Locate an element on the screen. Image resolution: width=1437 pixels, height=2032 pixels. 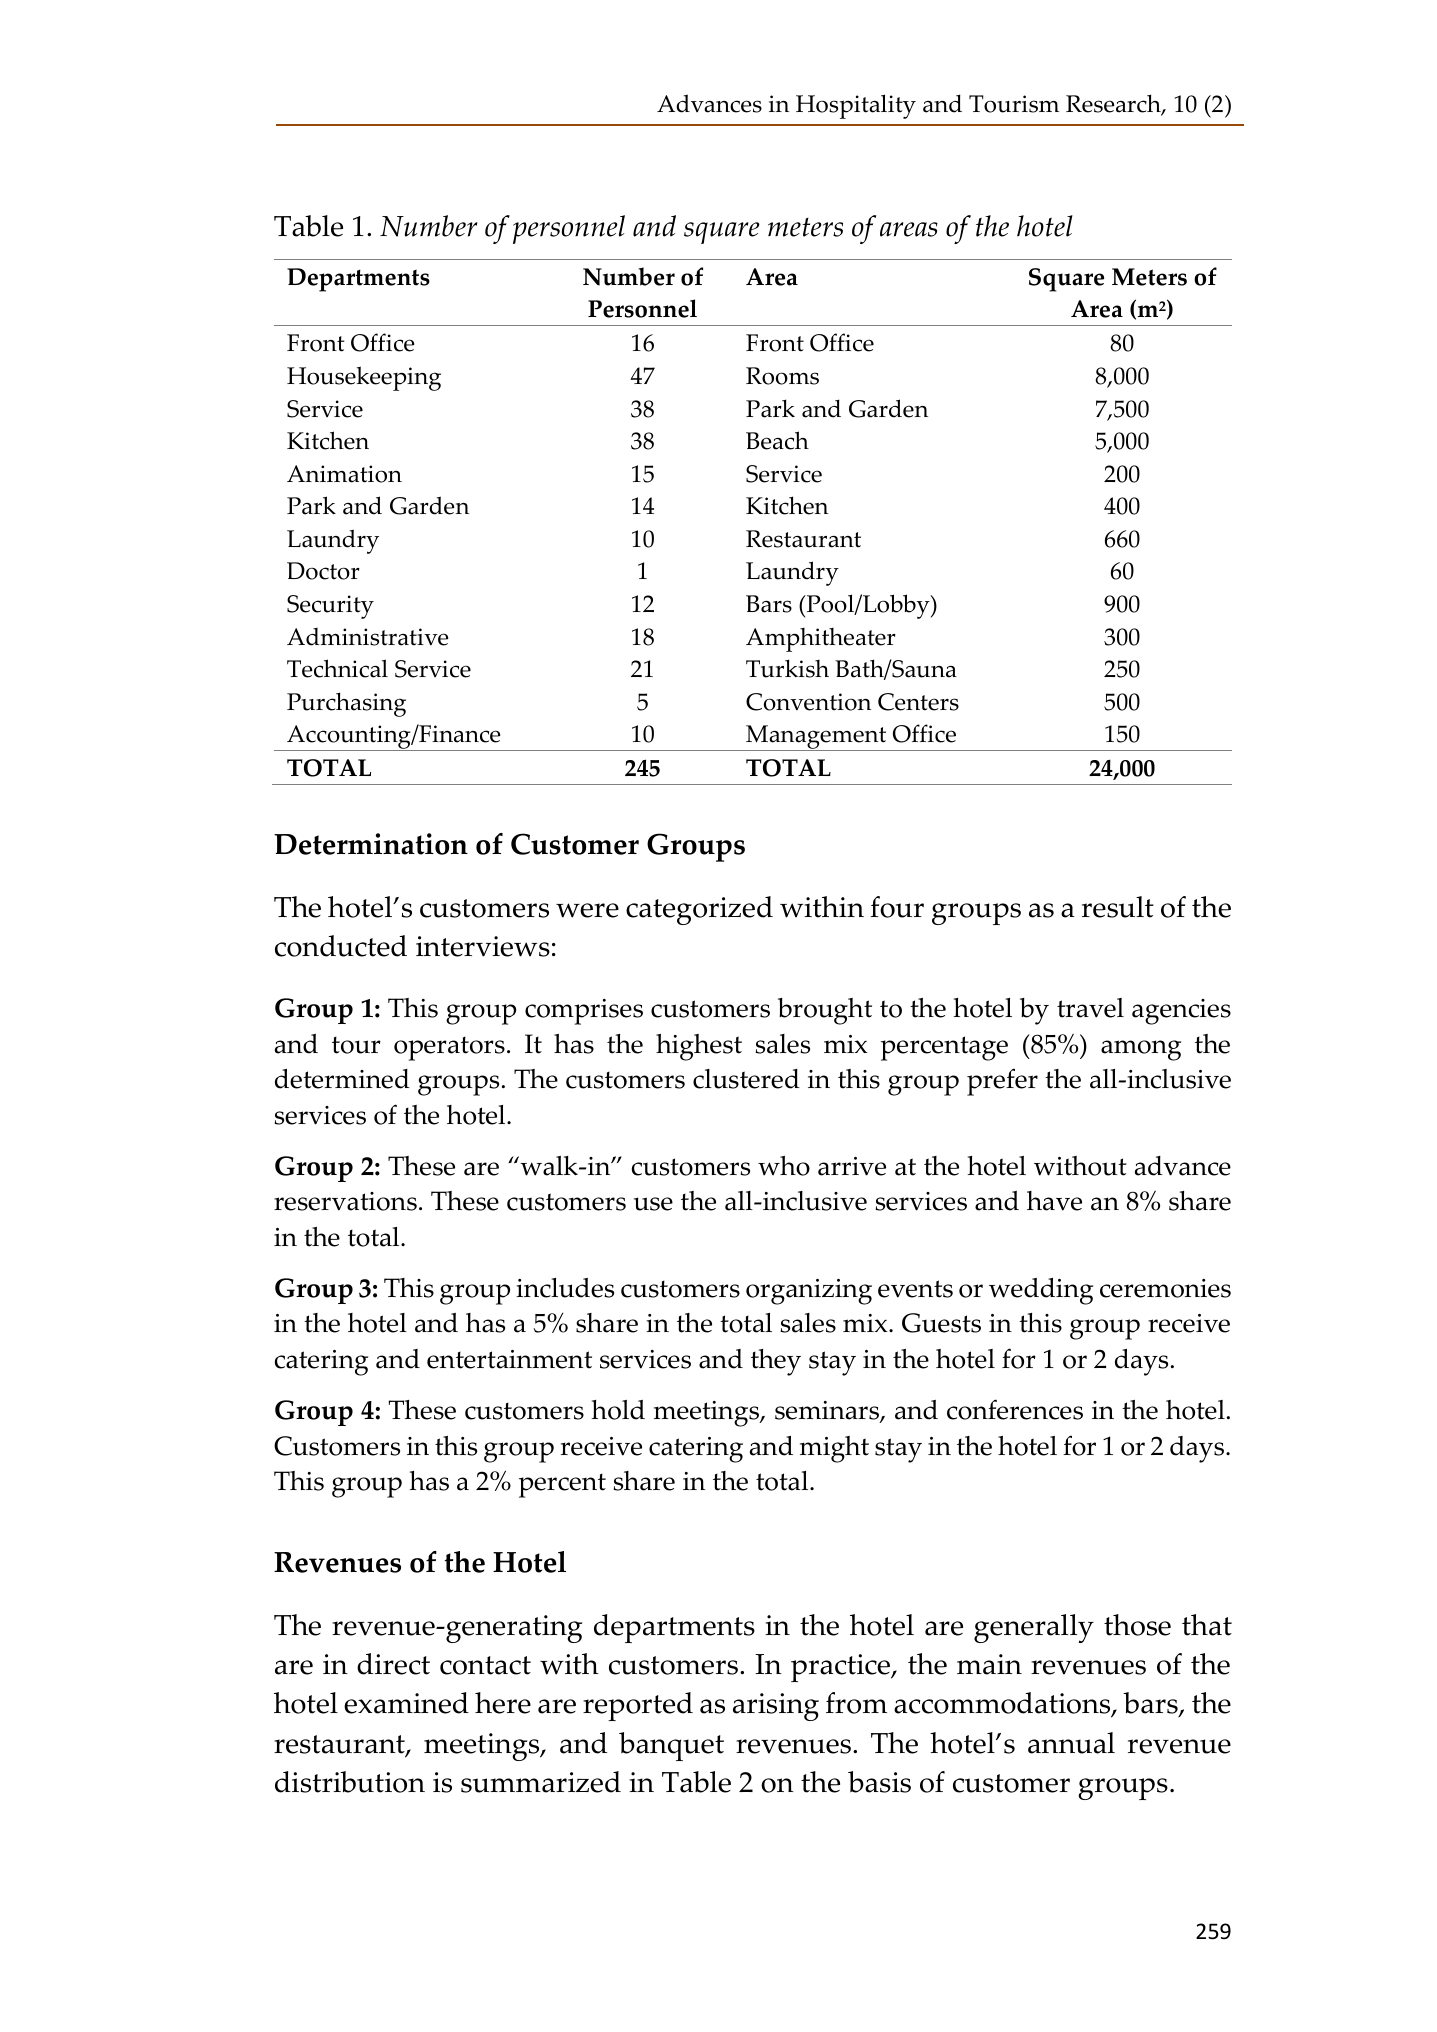
interviews is located at coordinates (483, 946).
